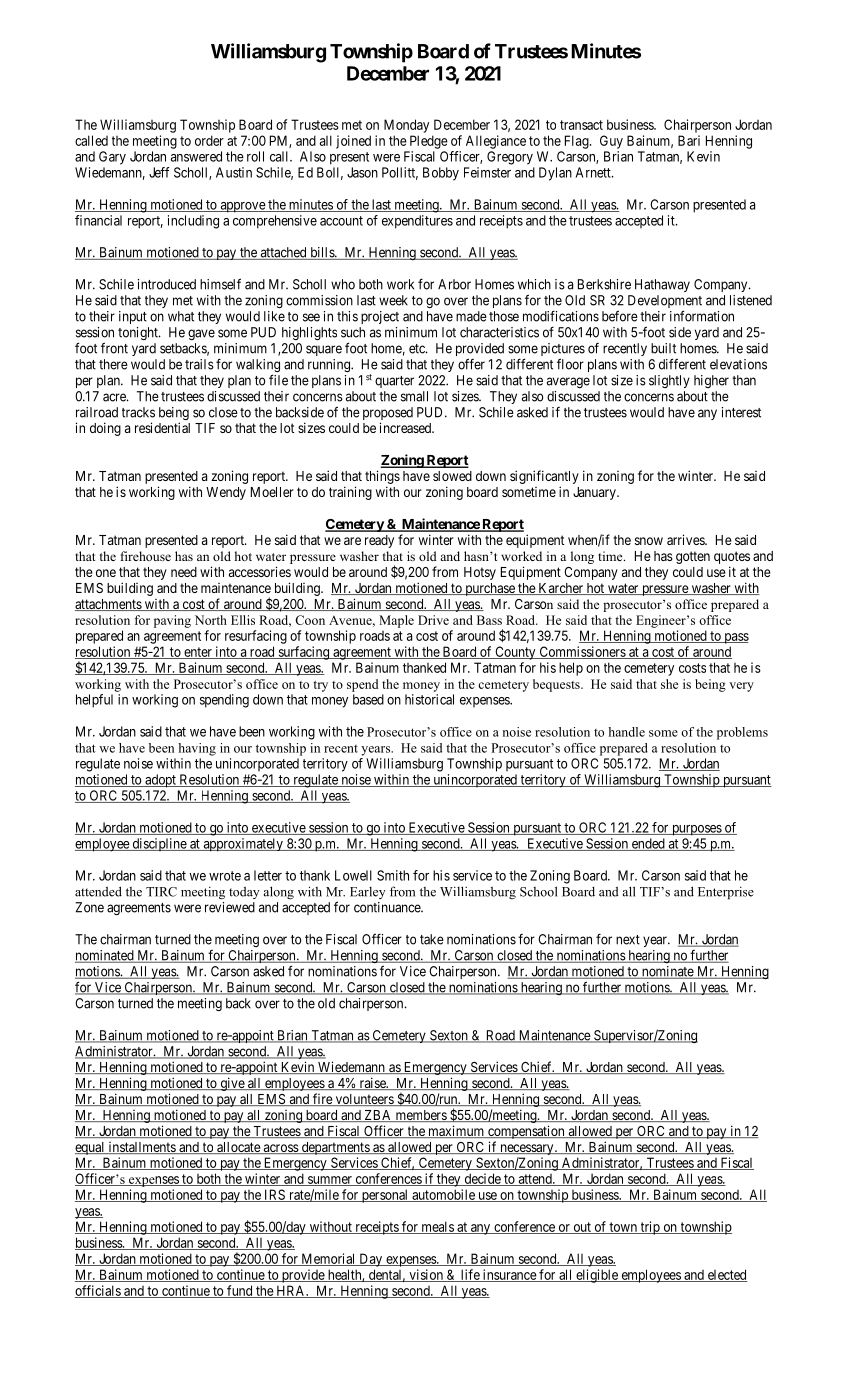  What do you see at coordinates (197, 749) in the screenshot?
I see `having` at bounding box center [197, 749].
